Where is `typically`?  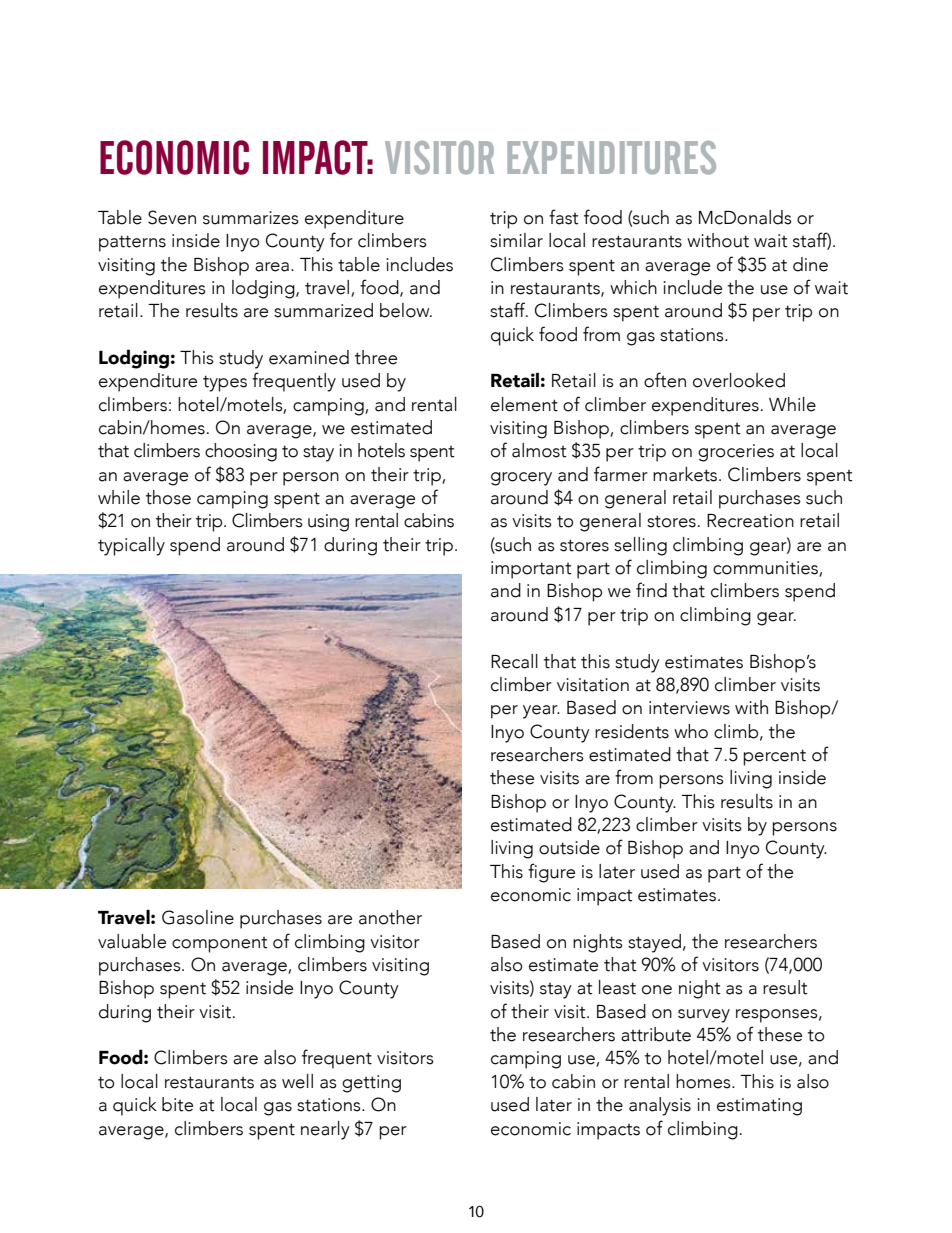
typically is located at coordinates (131, 546).
